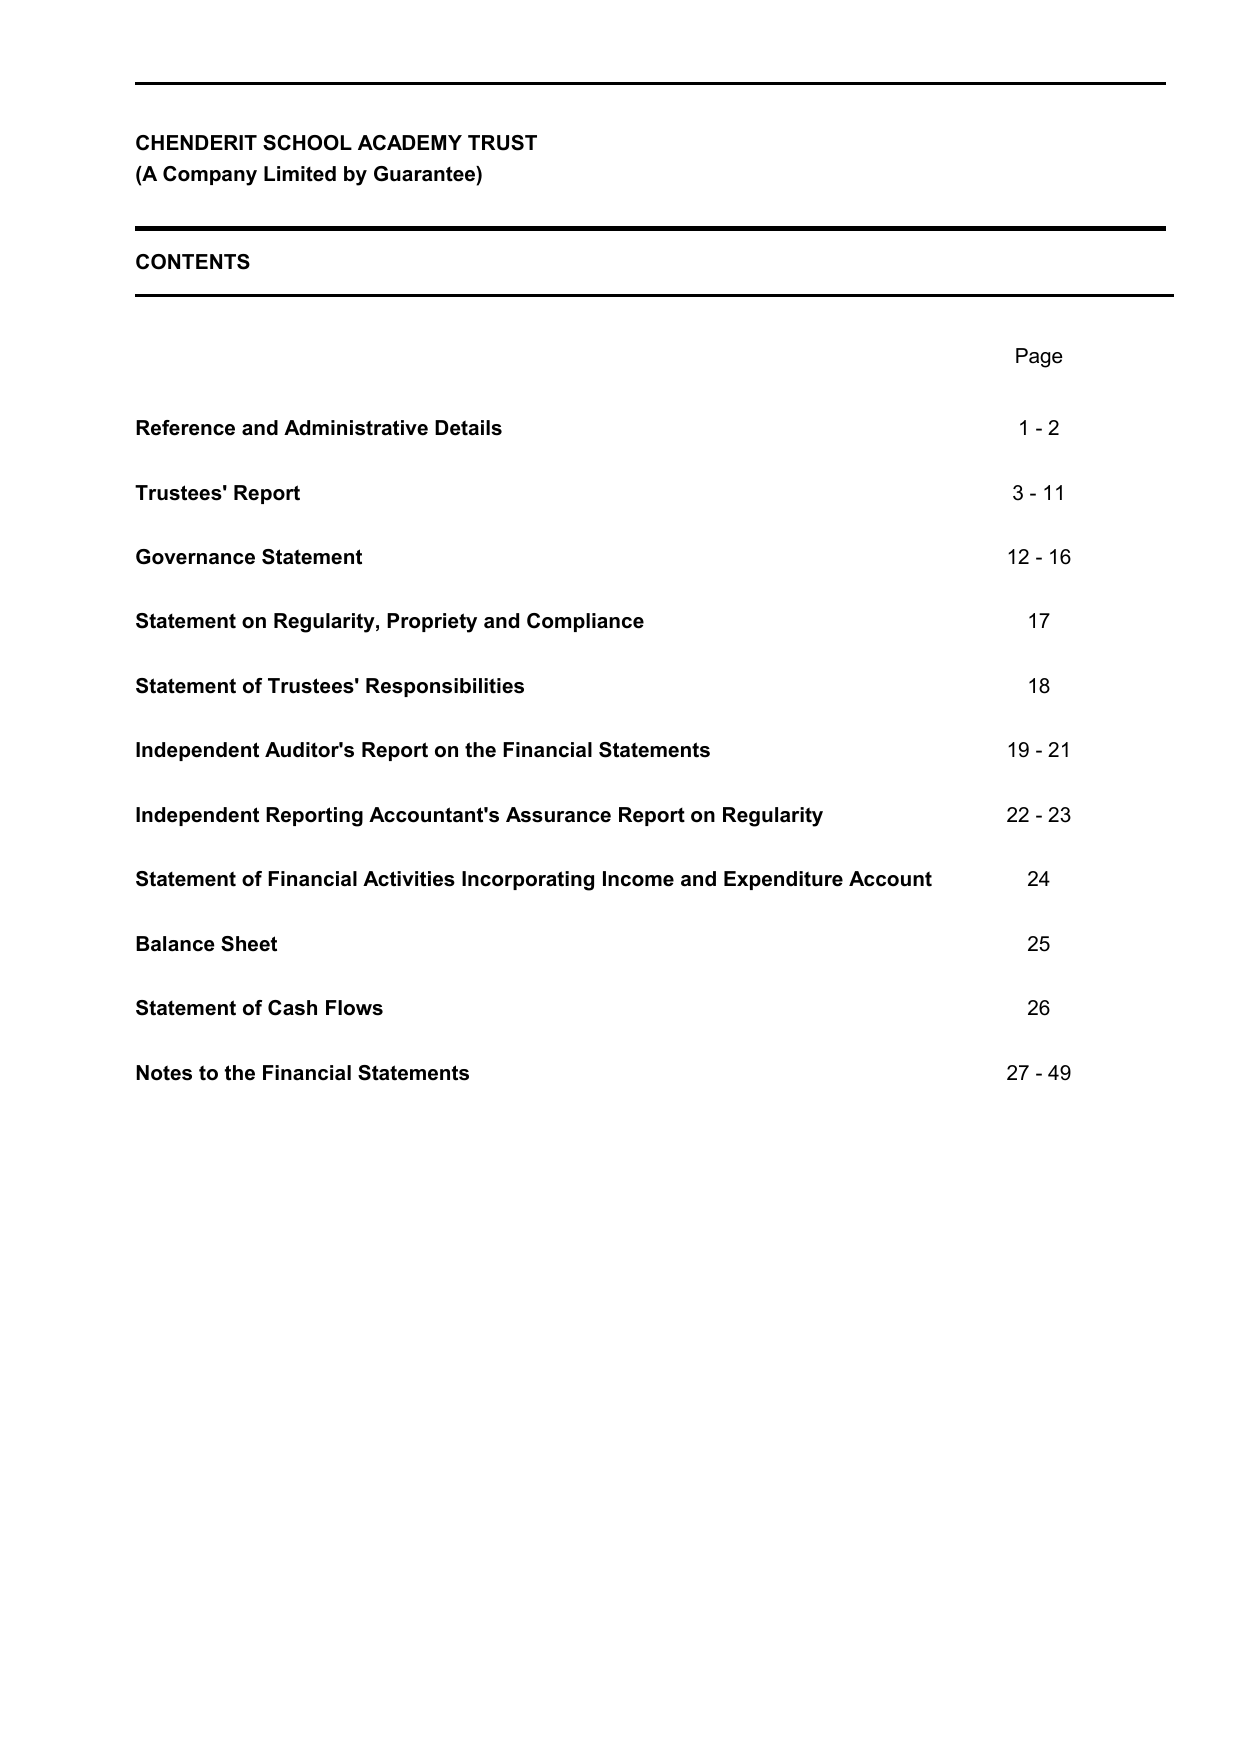 This screenshot has height=1759, width=1244. What do you see at coordinates (468, 428) in the screenshot?
I see `Details` at bounding box center [468, 428].
